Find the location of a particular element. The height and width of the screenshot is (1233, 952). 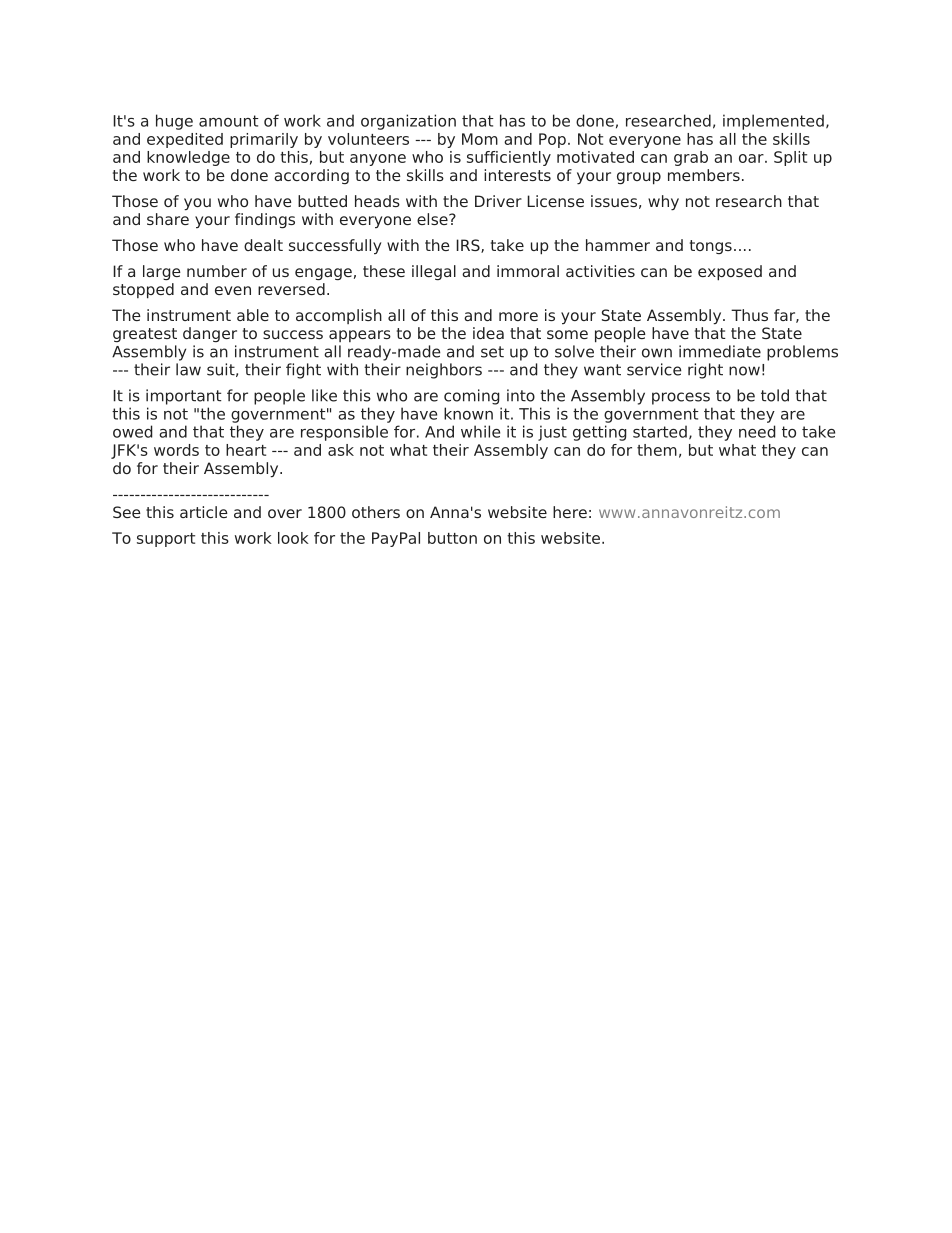

illegal is located at coordinates (434, 272).
